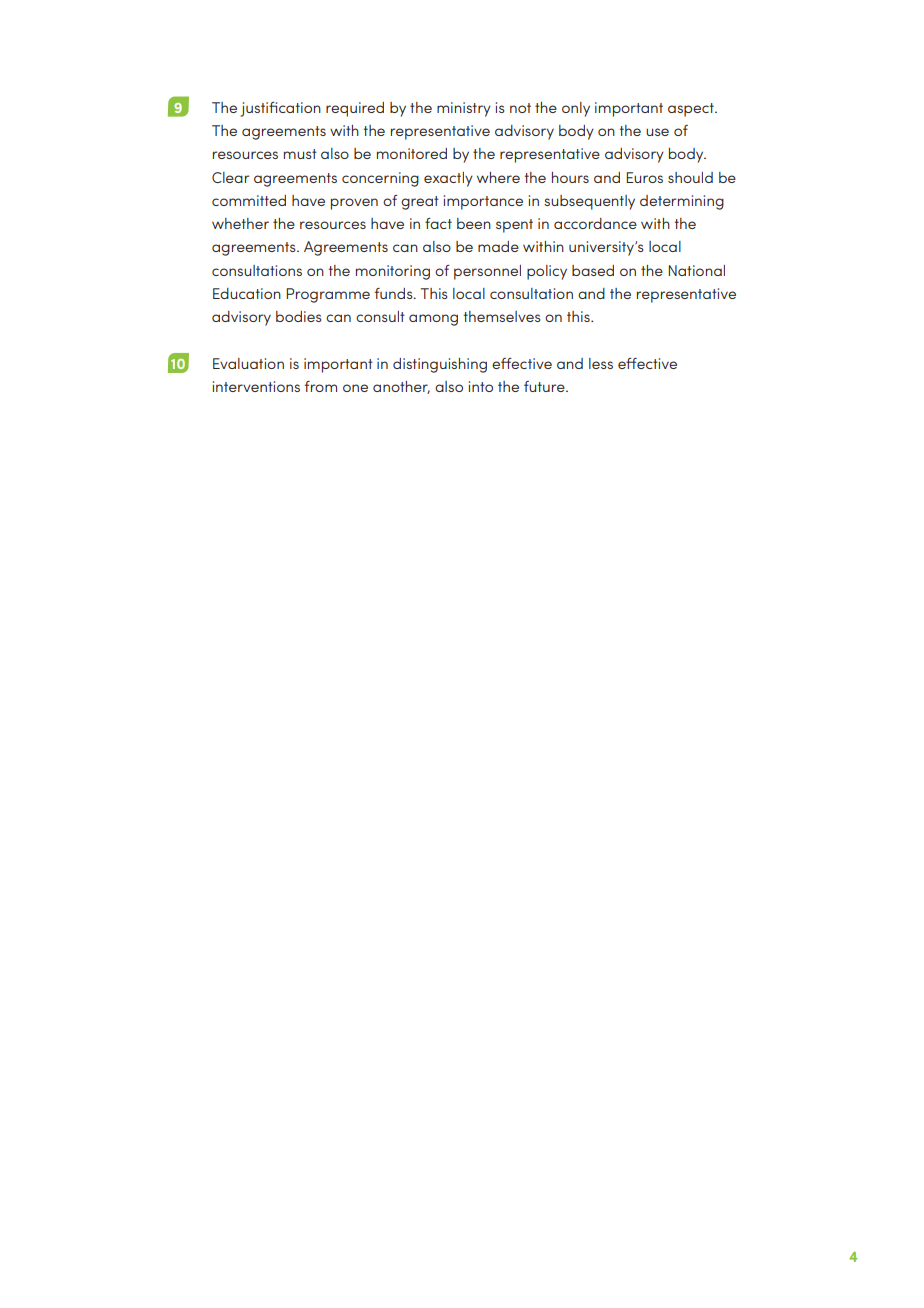  Describe the element at coordinates (644, 177) in the document. I see `Euros` at that location.
